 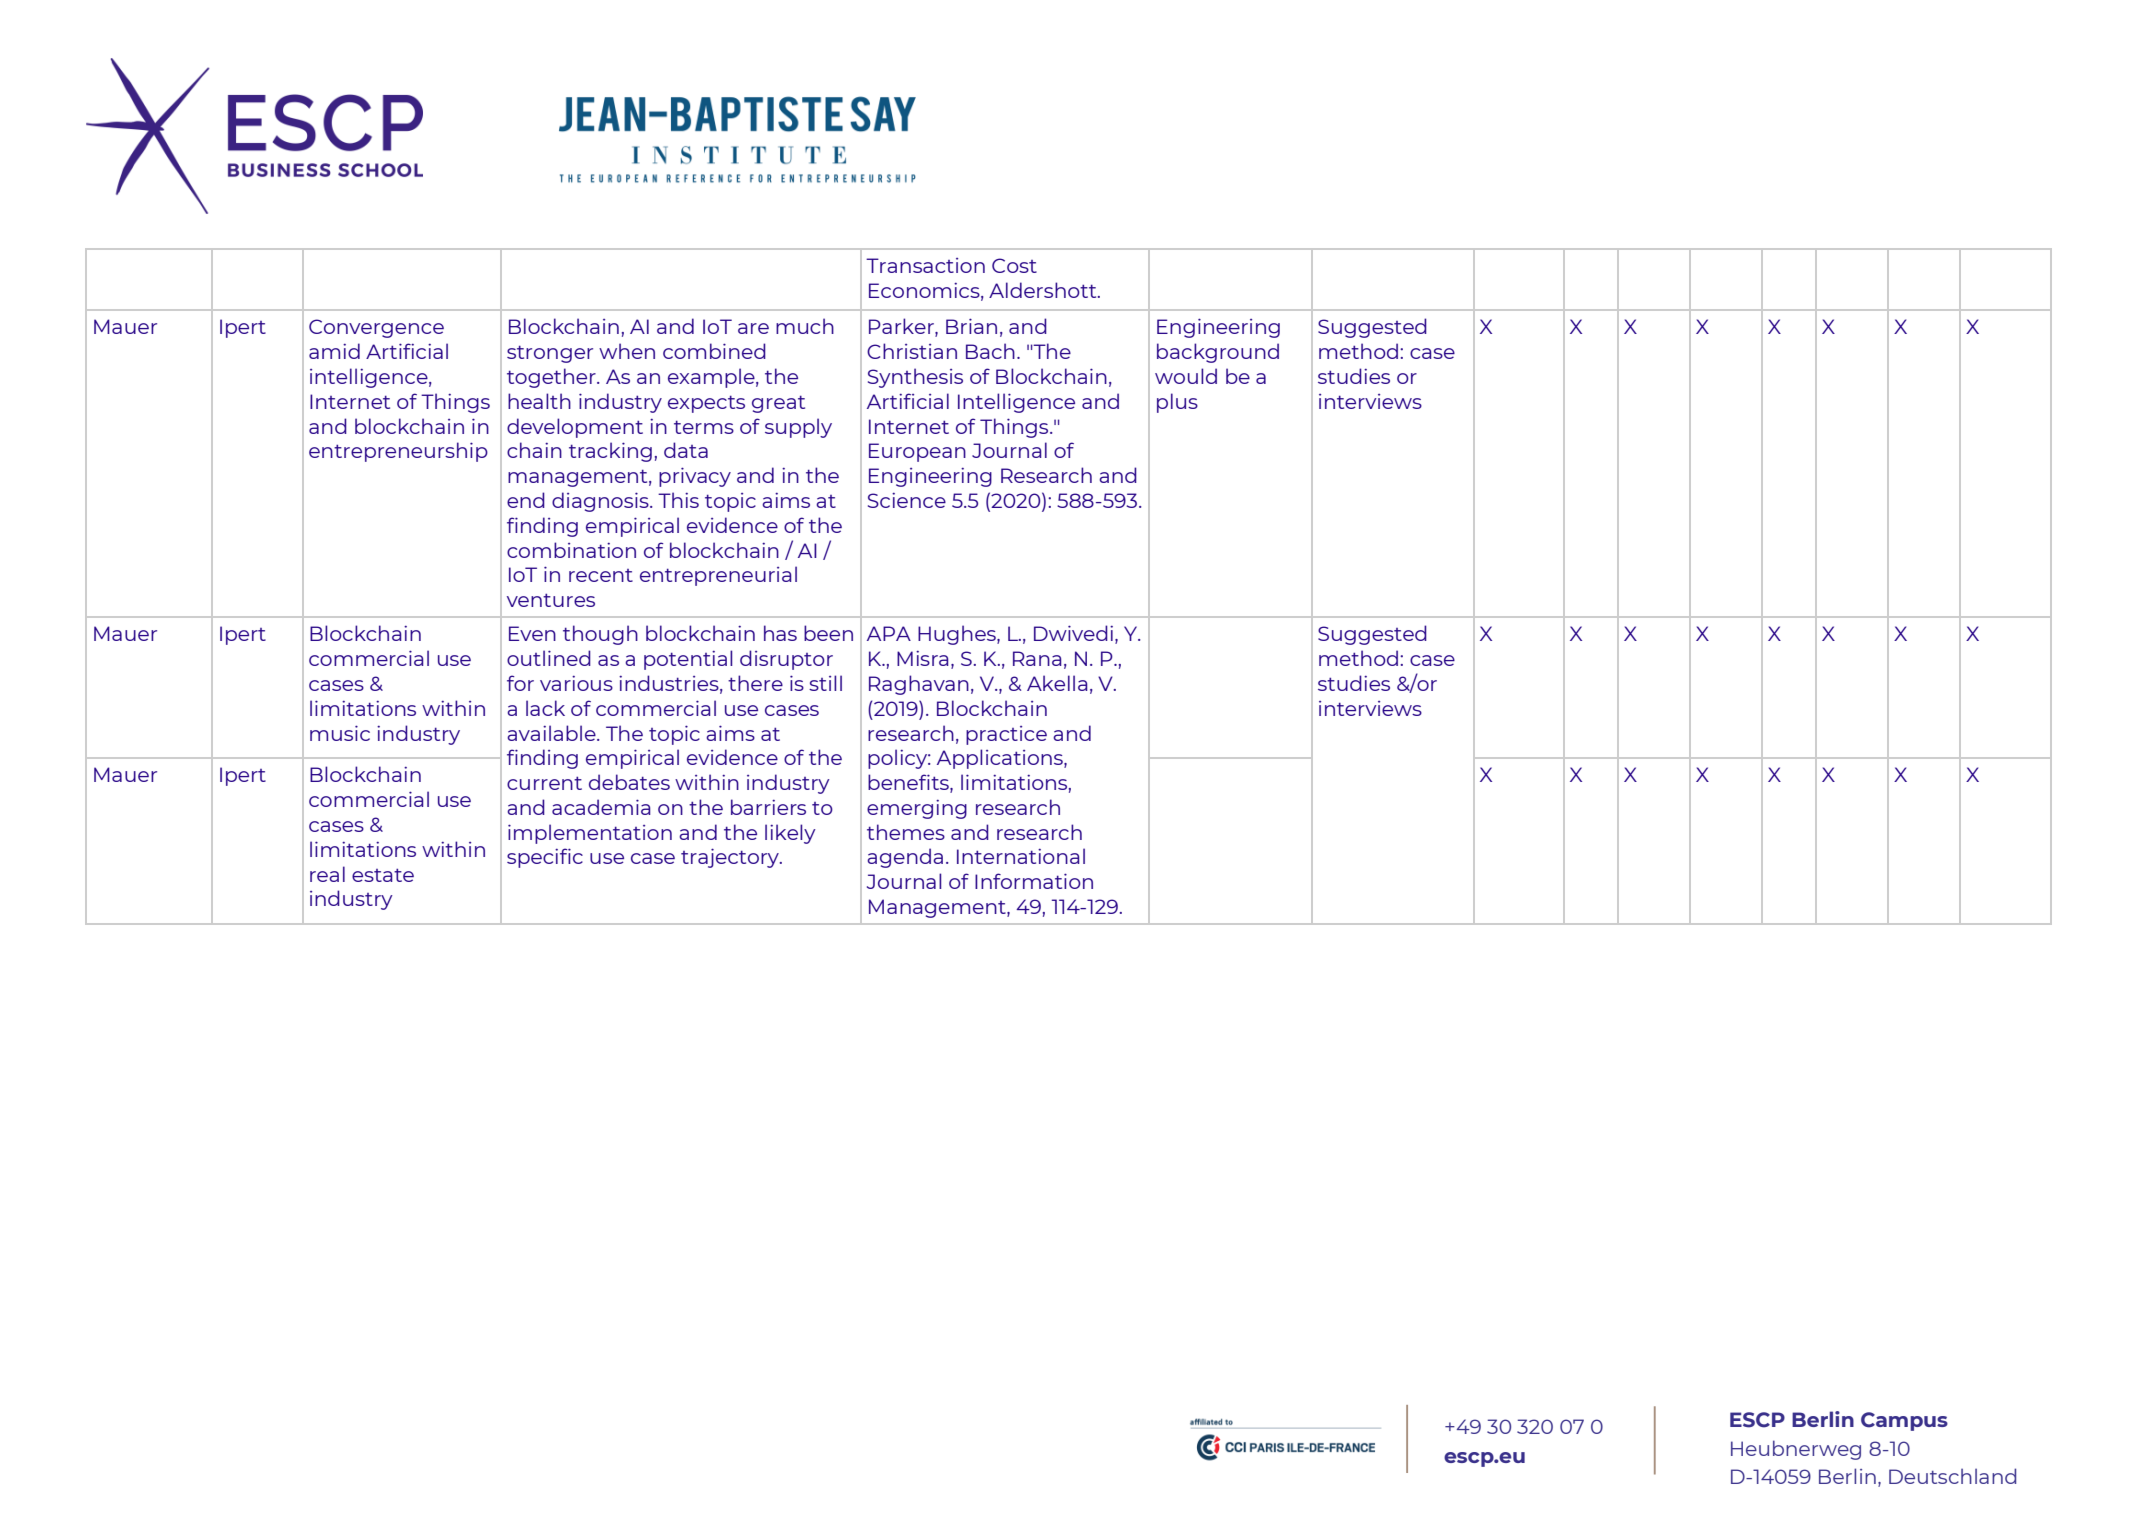 What do you see at coordinates (1904, 1421) in the page?
I see `Campus` at bounding box center [1904, 1421].
